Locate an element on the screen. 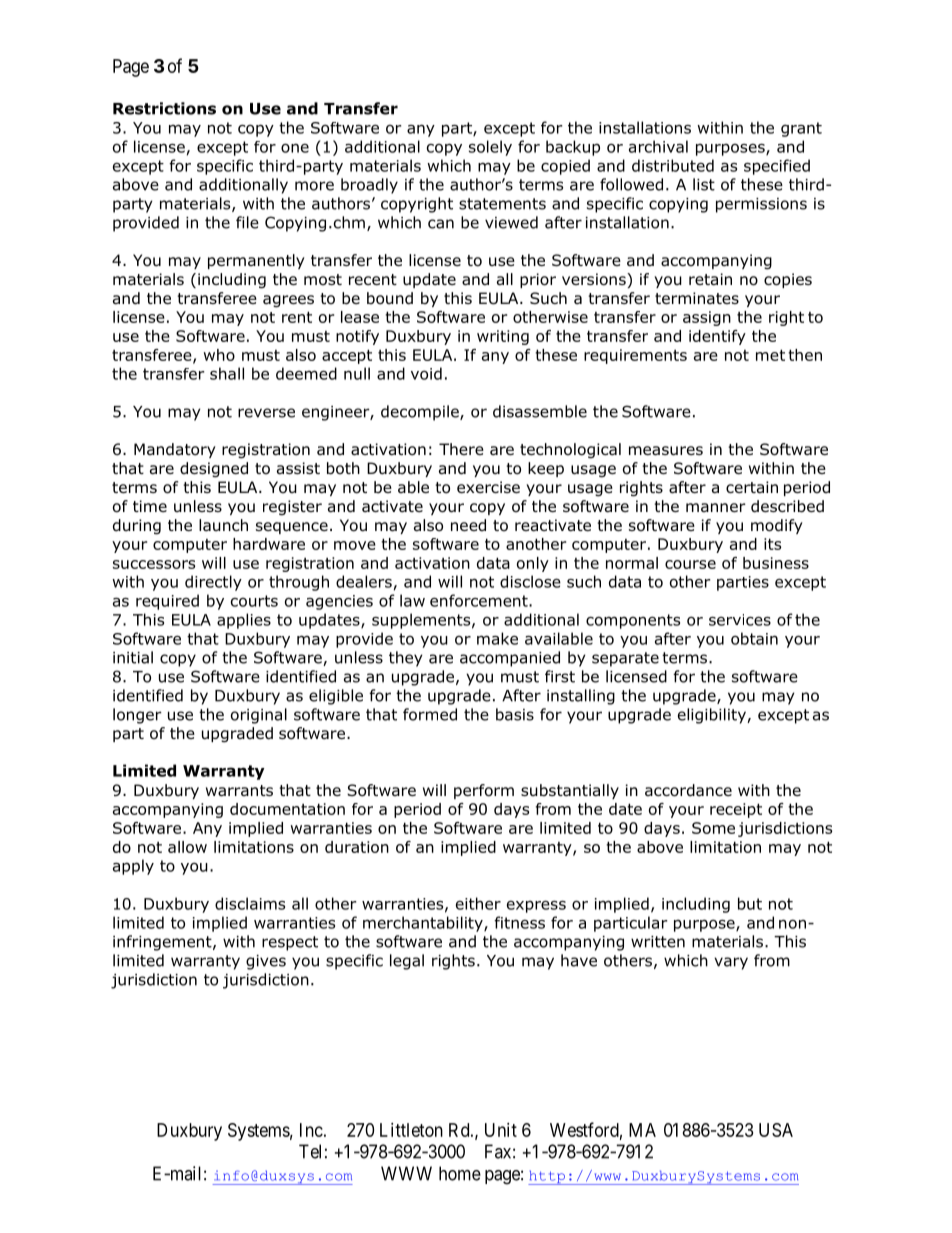 This screenshot has width=952, height=1233. shall is located at coordinates (227, 373).
